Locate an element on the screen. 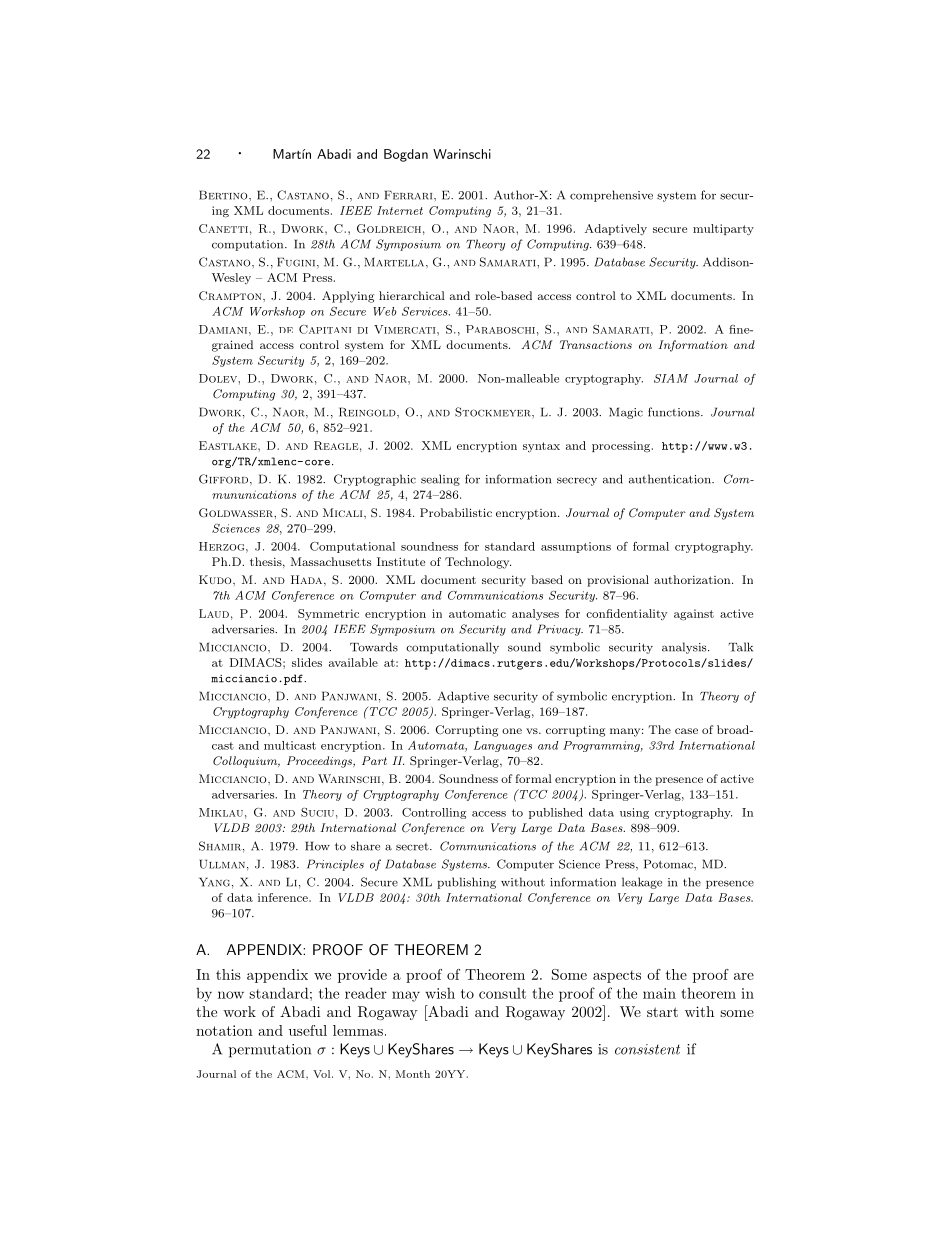 This screenshot has height=1233, width=952. permutation is located at coordinates (270, 1051).
